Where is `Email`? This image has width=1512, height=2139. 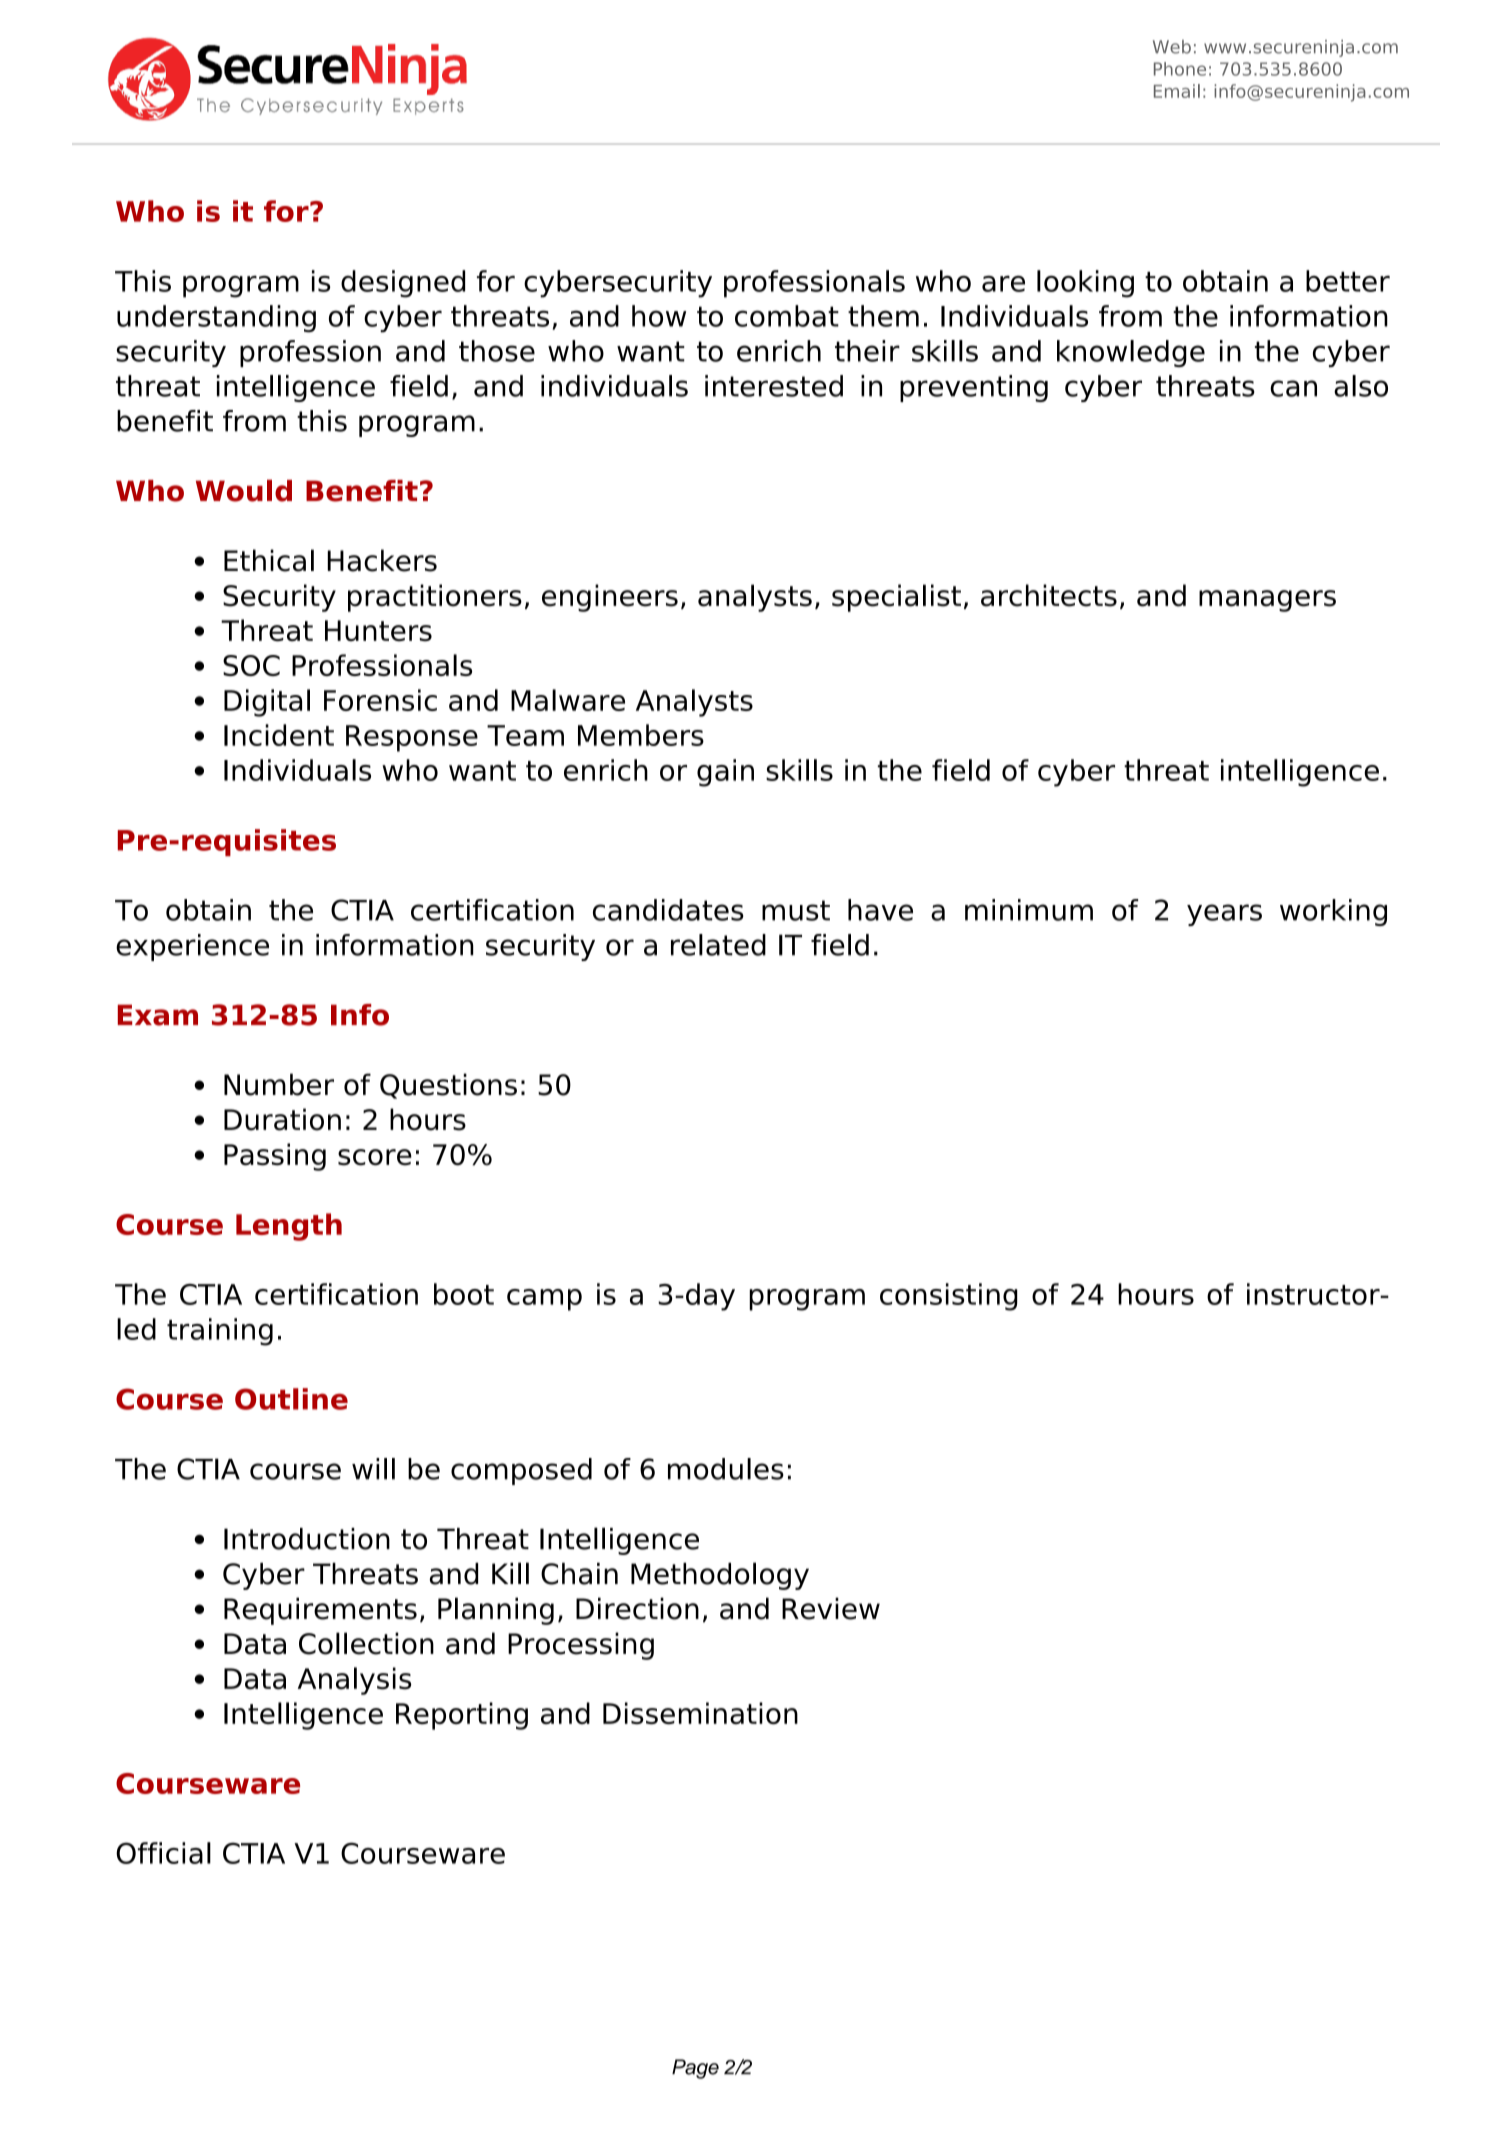
Email is located at coordinates (1177, 91).
